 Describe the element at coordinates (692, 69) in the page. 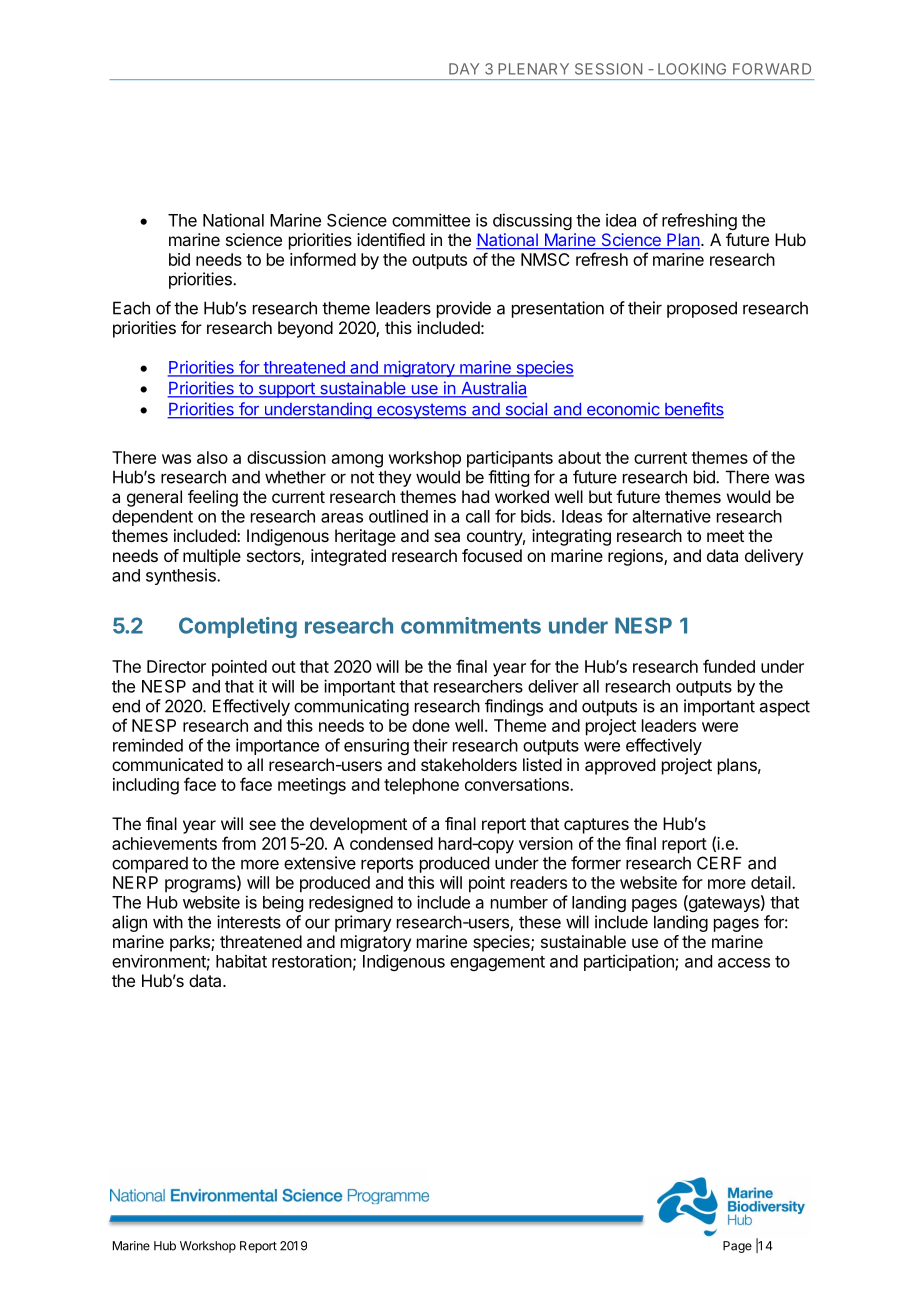

I see `LOOKING` at that location.
